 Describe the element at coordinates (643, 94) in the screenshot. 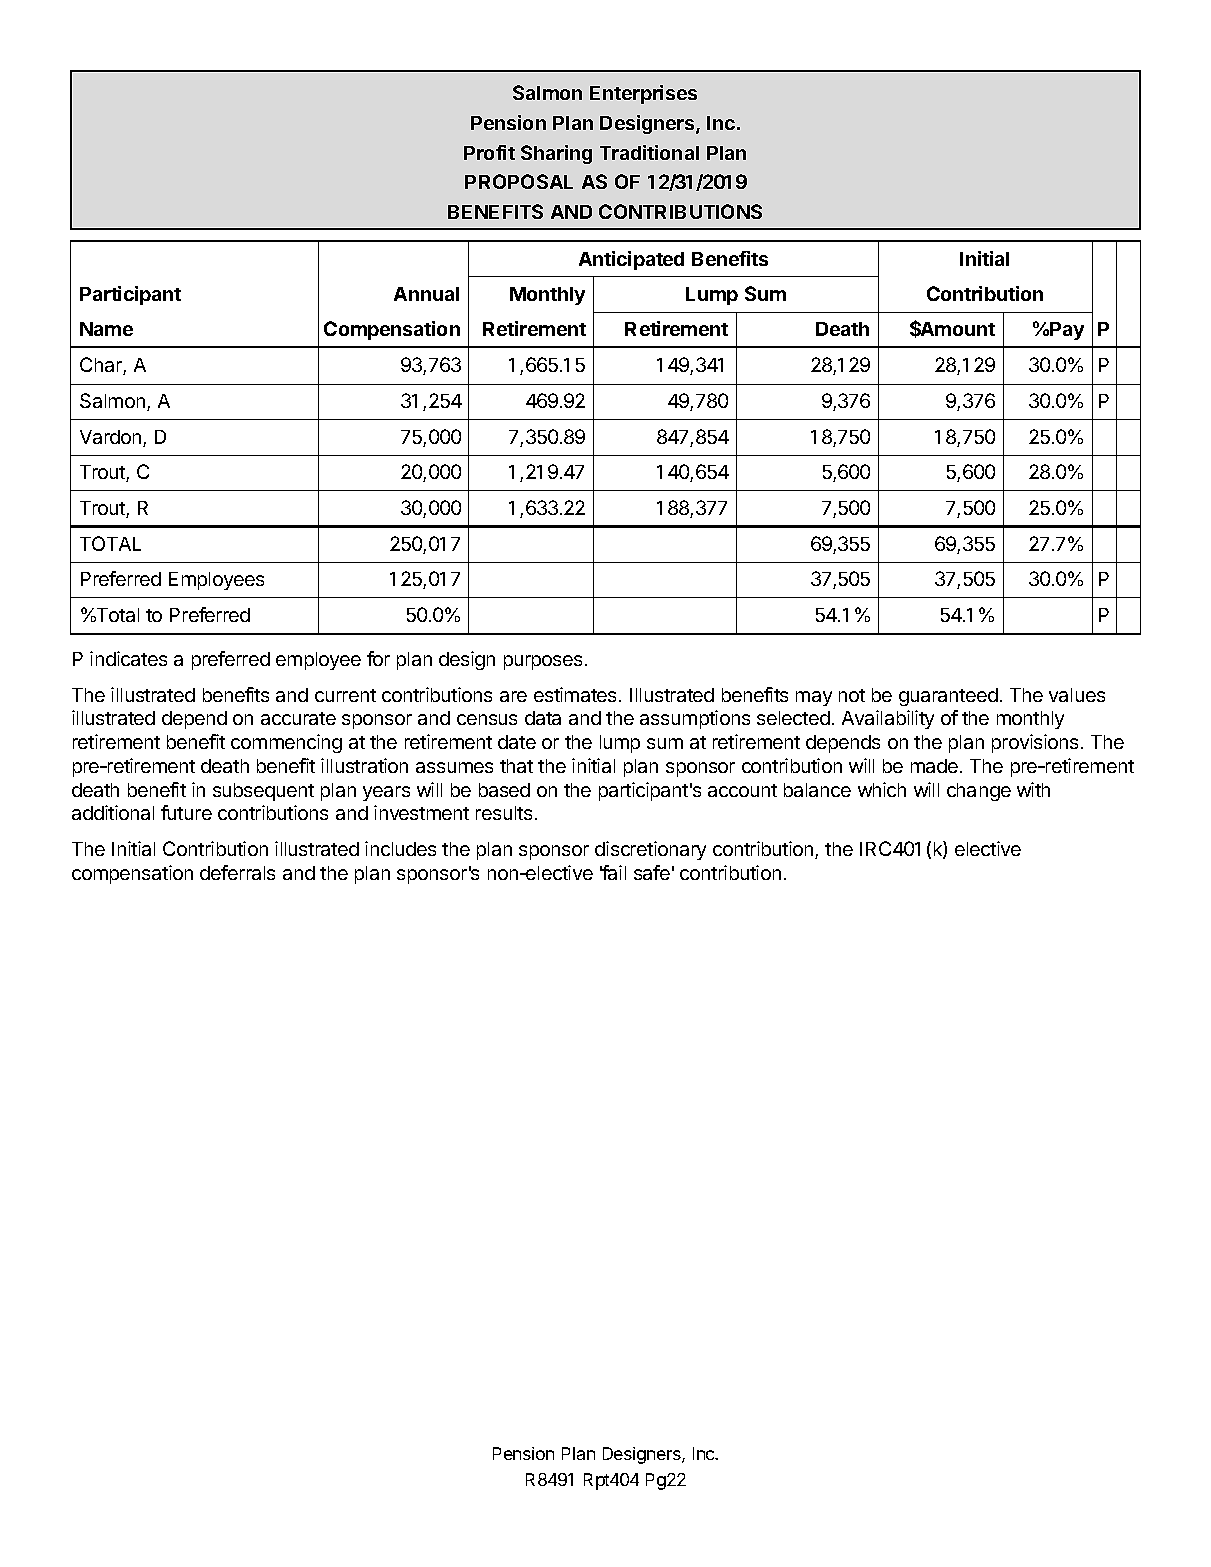

I see `Enterprises` at that location.
